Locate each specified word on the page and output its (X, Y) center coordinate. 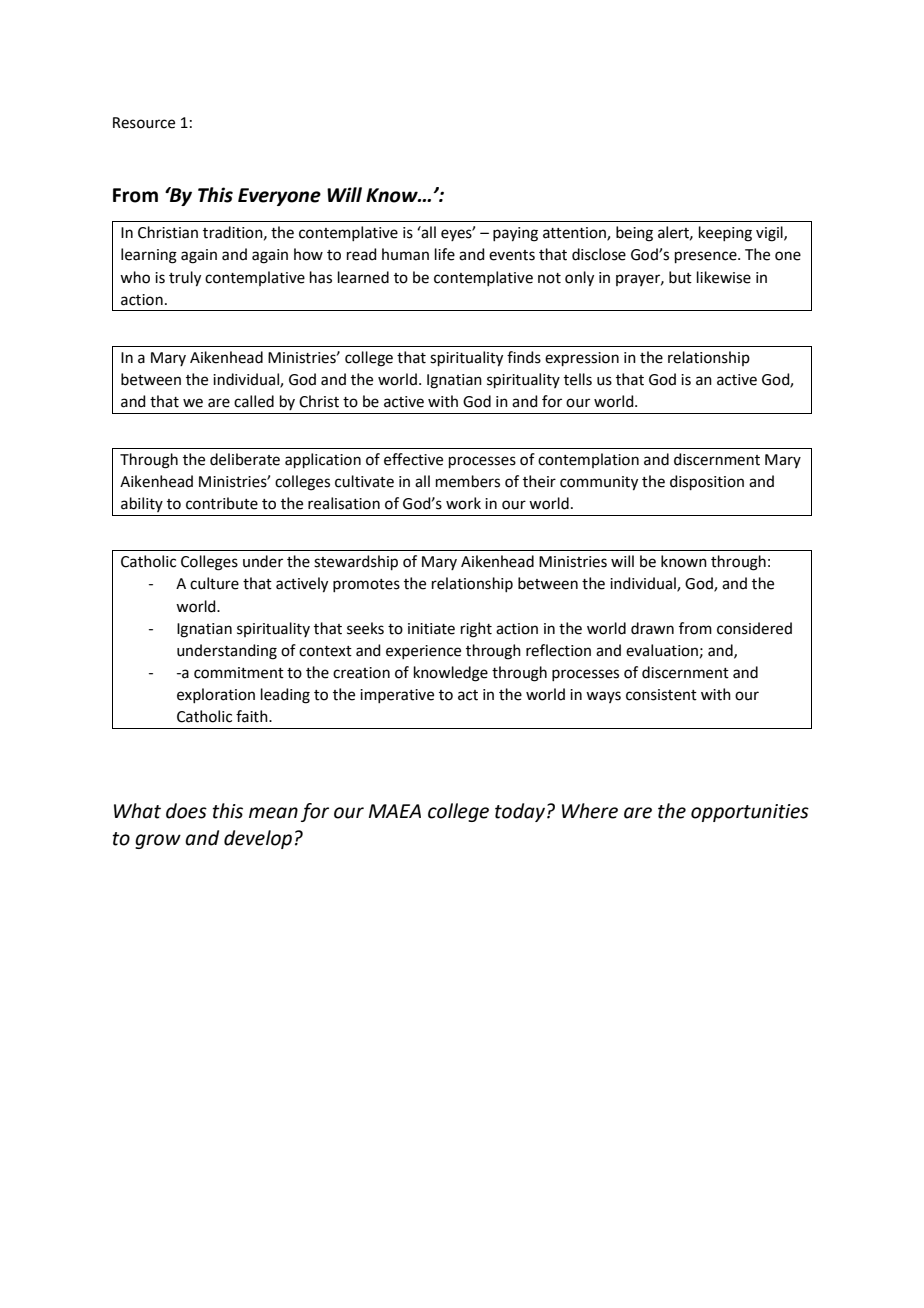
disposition (707, 482)
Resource (144, 123)
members (468, 481)
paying (515, 234)
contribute (222, 503)
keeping (725, 234)
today (520, 812)
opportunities (750, 813)
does (186, 811)
